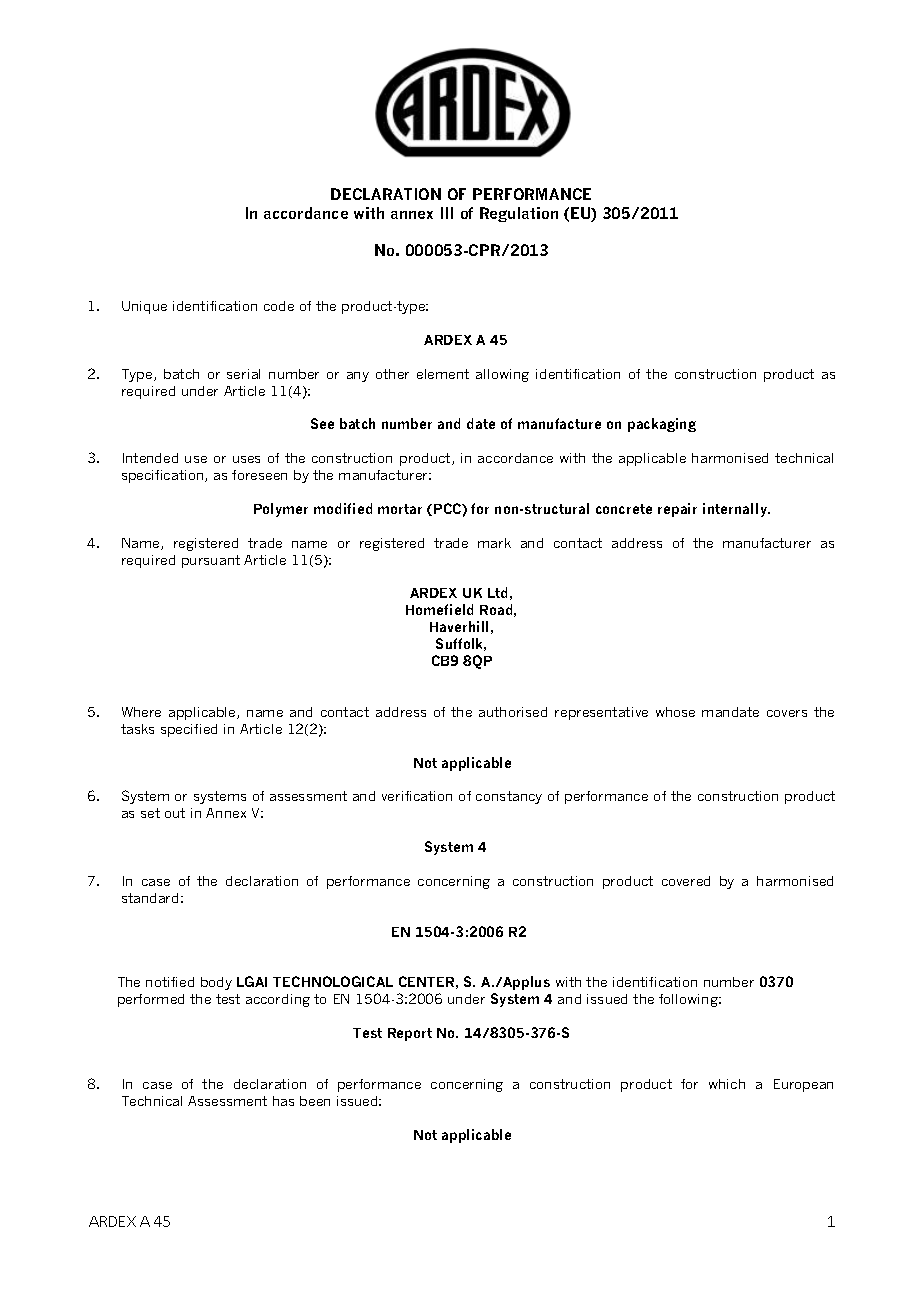 The height and width of the image is (1308, 924). What do you see at coordinates (513, 712) in the image?
I see `authorised` at bounding box center [513, 712].
